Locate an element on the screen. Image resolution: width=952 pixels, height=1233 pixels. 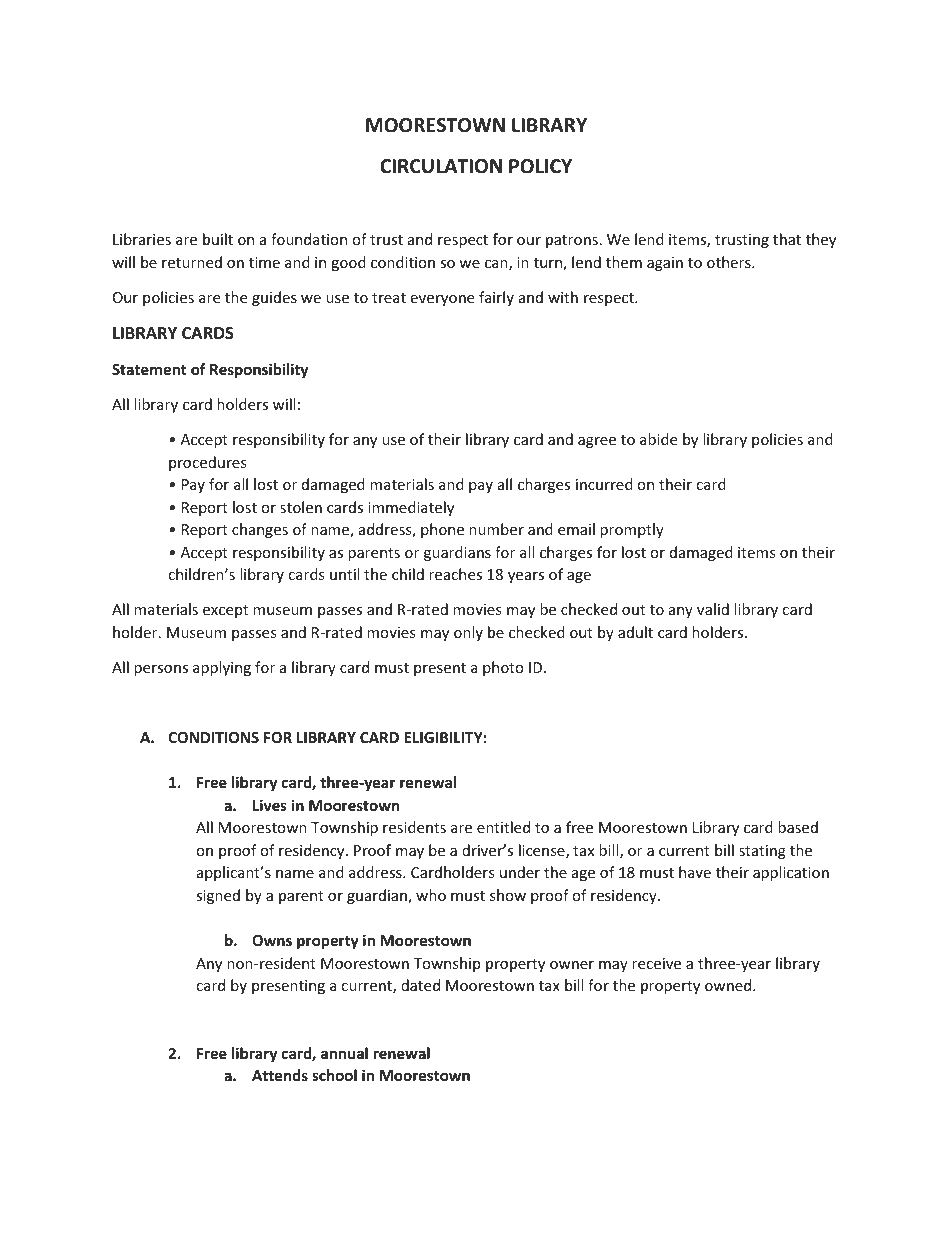
that is located at coordinates (787, 239).
